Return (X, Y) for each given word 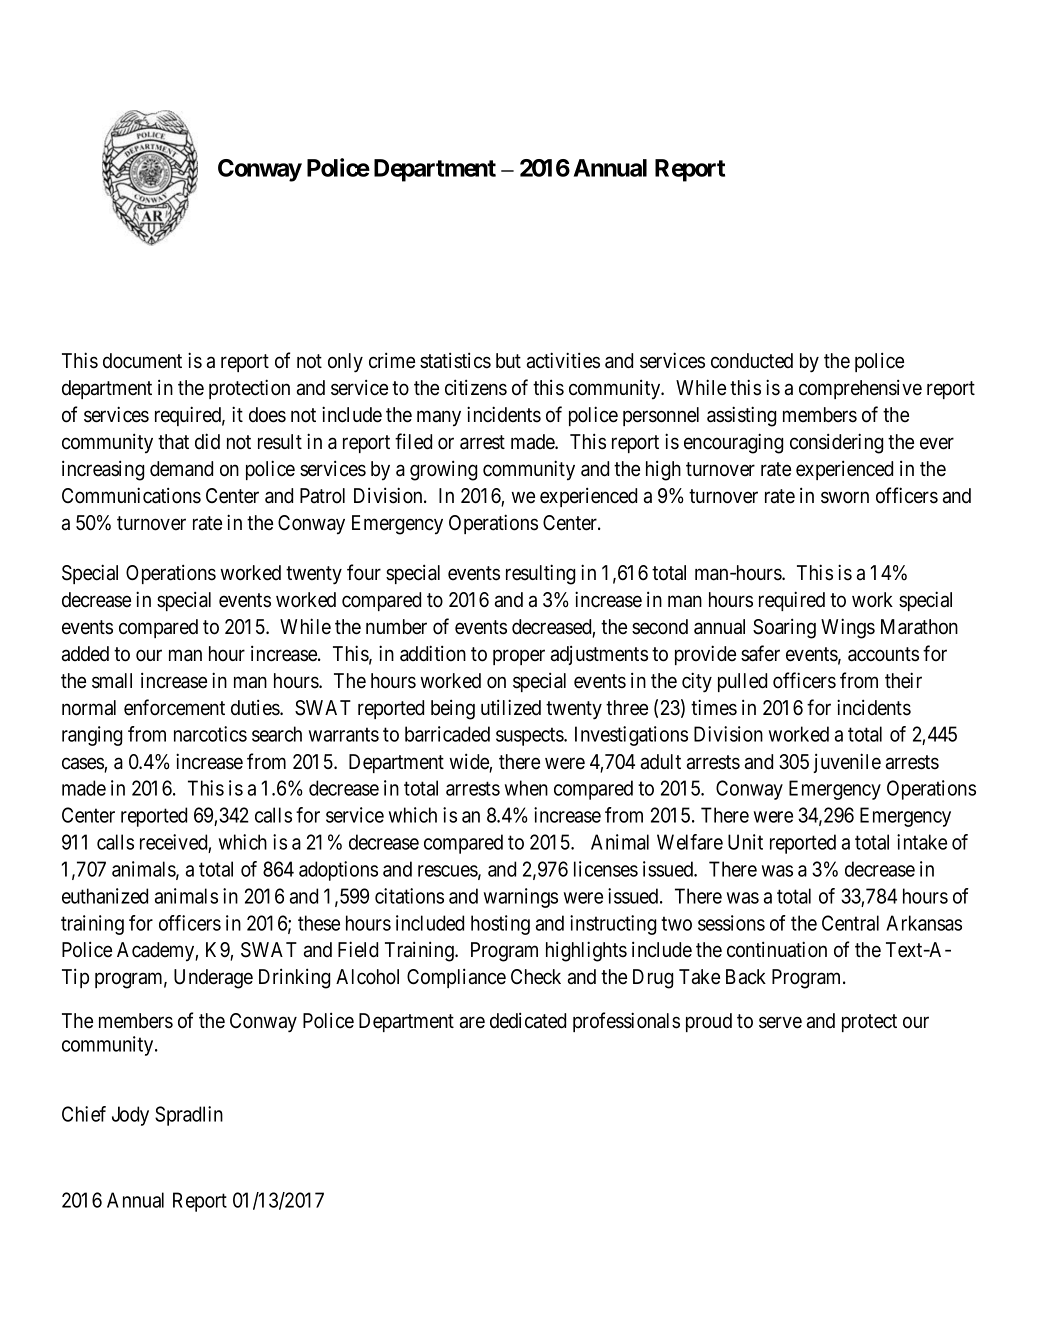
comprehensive (860, 389)
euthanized (105, 896)
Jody (130, 1116)
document (142, 361)
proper (519, 657)
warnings (521, 898)
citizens (476, 387)
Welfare (690, 842)
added (85, 654)
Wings (848, 628)
